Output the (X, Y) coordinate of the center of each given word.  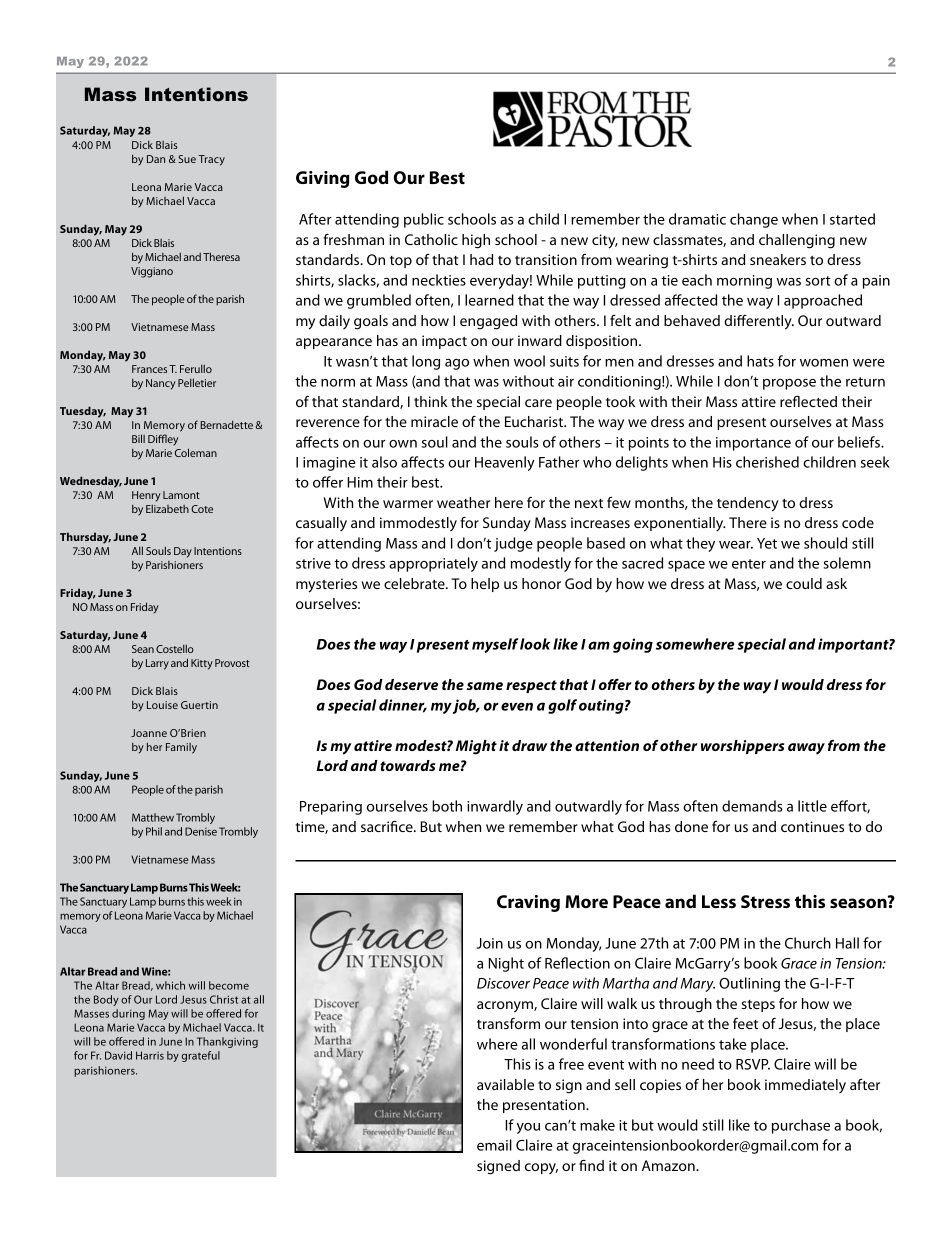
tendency (748, 504)
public (424, 220)
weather (463, 502)
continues (812, 826)
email (494, 1145)
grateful (200, 1056)
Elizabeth (167, 509)
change (754, 220)
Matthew (153, 817)
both (447, 806)
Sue (187, 159)
